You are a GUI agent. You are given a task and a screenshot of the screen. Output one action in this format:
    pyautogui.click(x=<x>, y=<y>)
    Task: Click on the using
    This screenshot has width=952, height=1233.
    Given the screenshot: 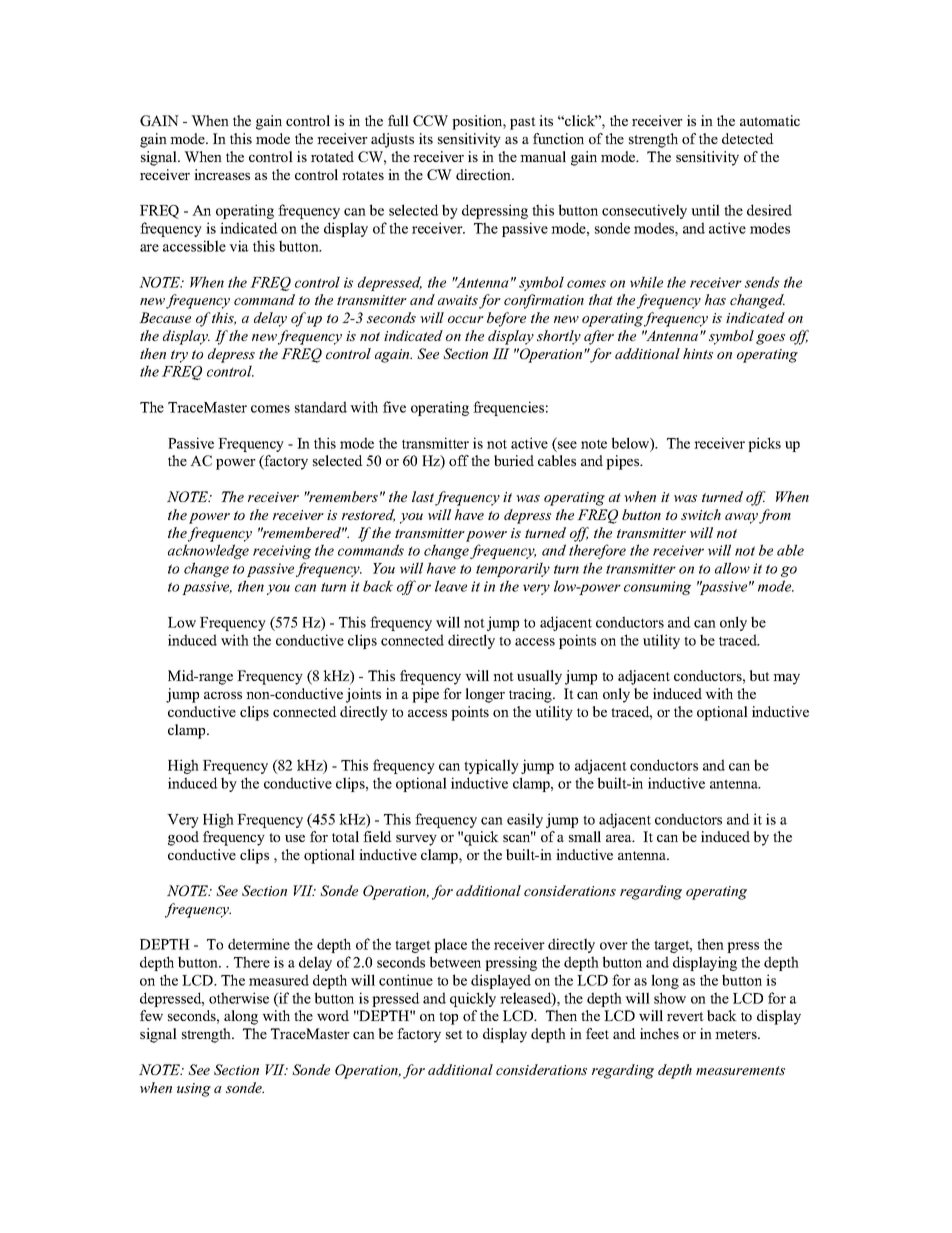 What is the action you would take?
    pyautogui.click(x=194, y=1090)
